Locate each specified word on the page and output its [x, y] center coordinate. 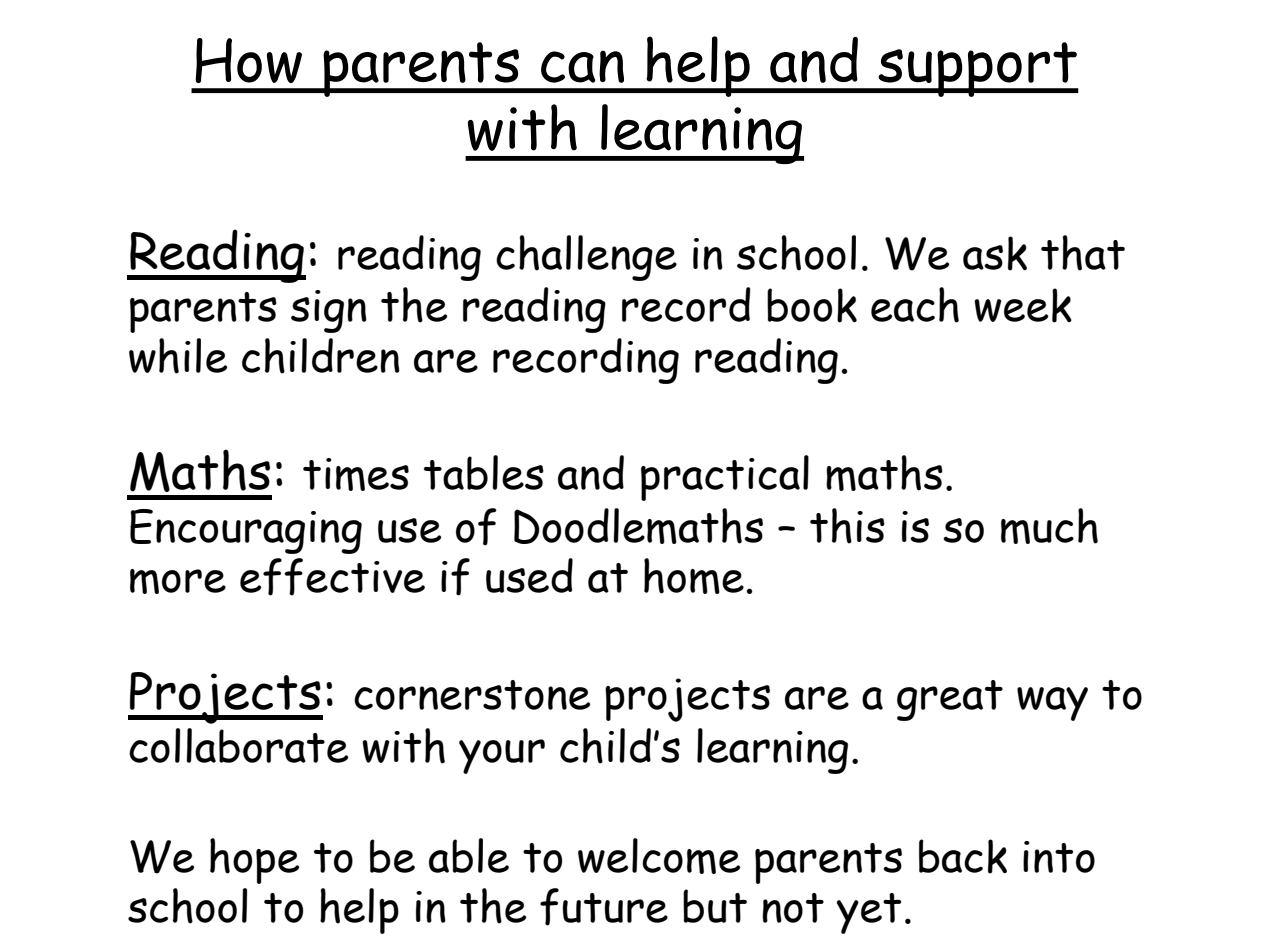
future [604, 907]
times [356, 474]
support [977, 69]
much [1049, 526]
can [582, 66]
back [963, 856]
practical [725, 478]
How [248, 60]
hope [254, 861]
